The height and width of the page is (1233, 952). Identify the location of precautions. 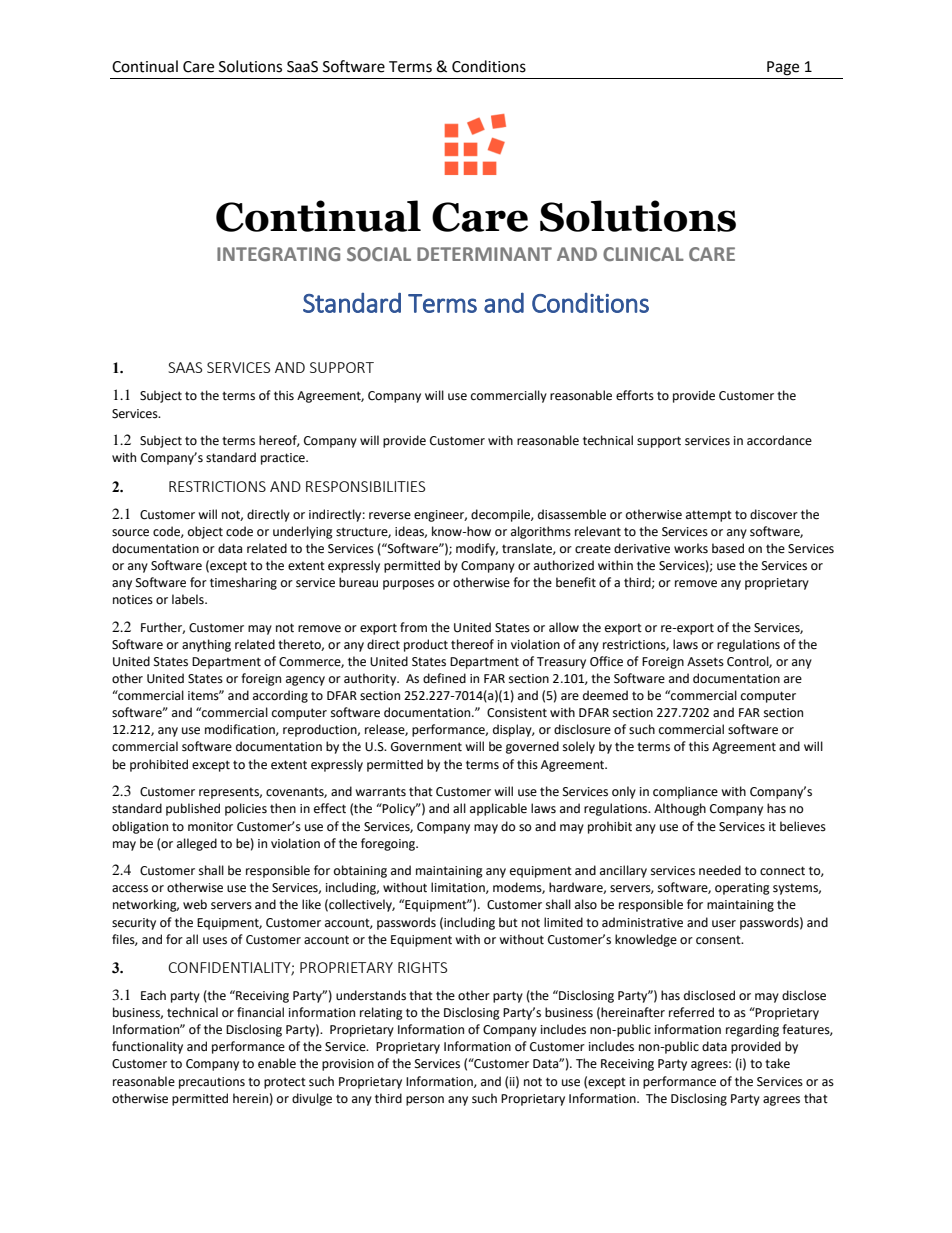
(212, 1083).
